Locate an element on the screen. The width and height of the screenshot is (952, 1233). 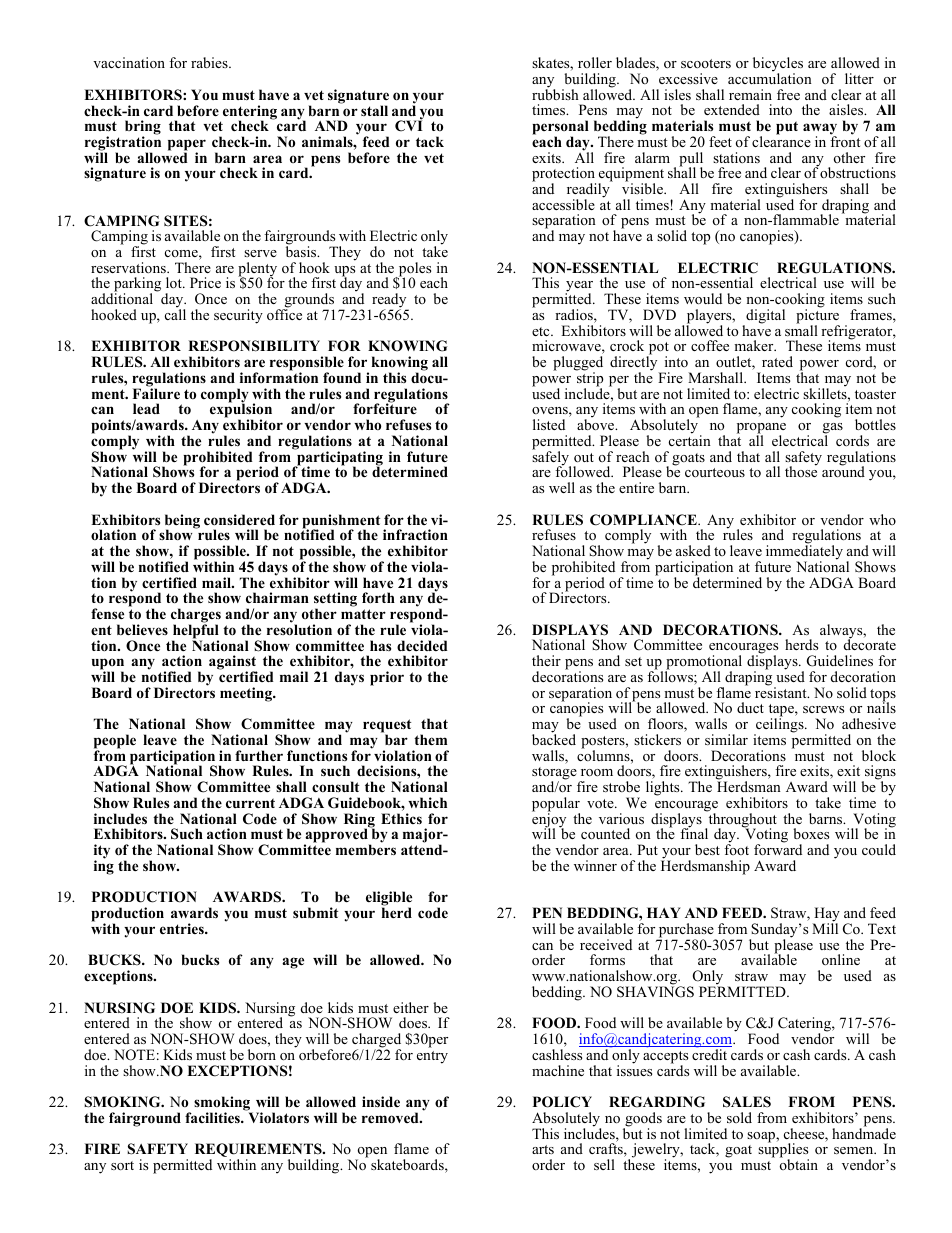
listed is located at coordinates (549, 424).
